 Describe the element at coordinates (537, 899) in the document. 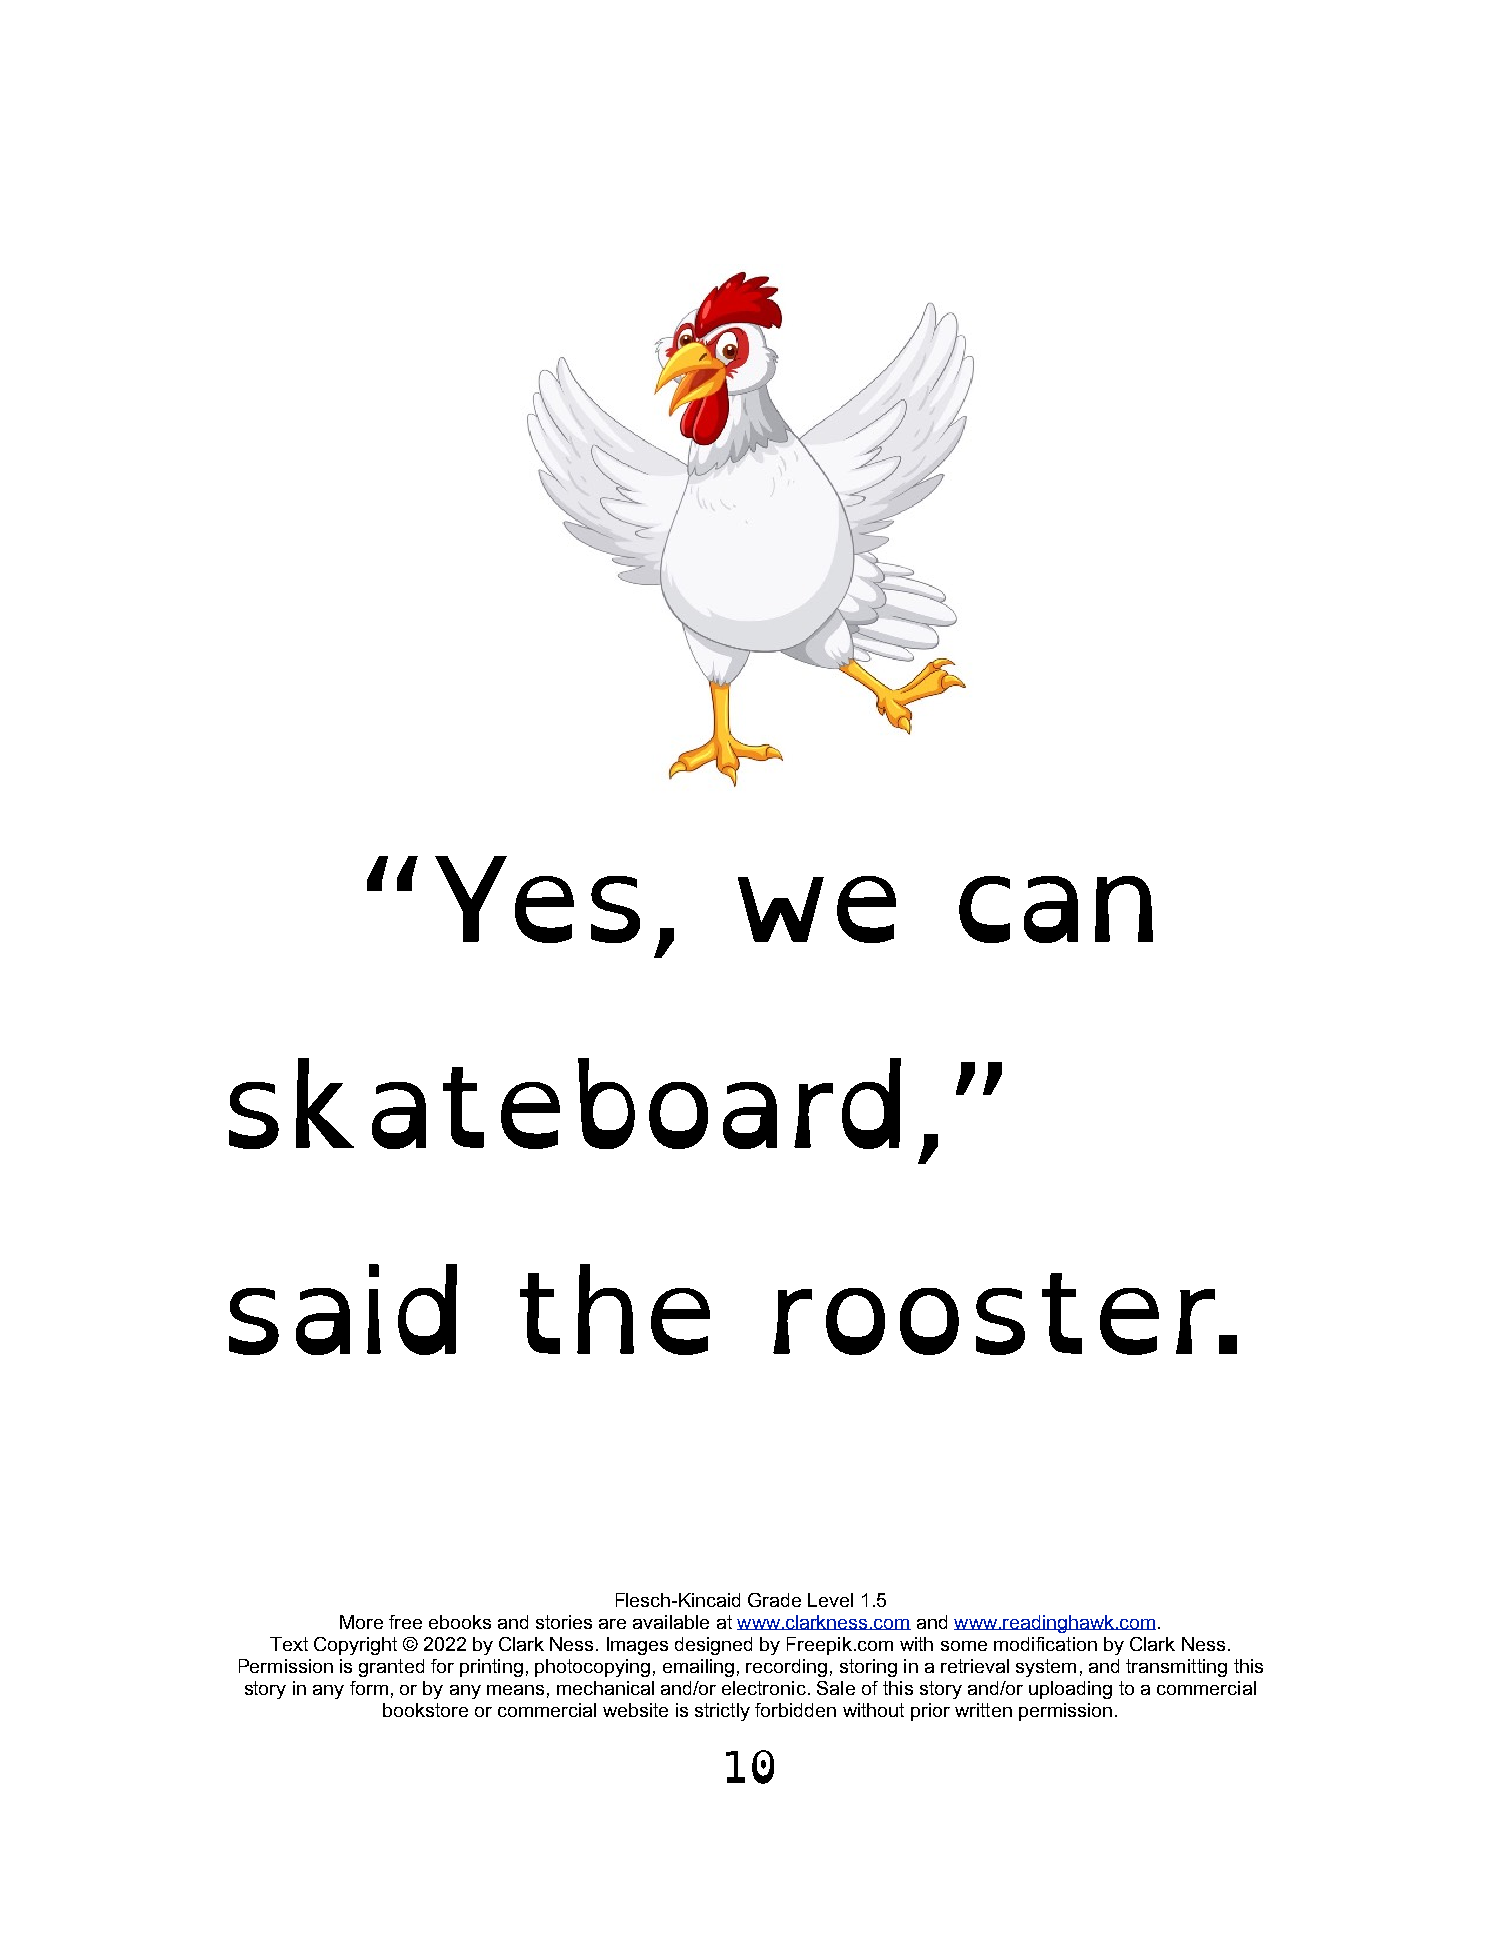

I see `Yes` at that location.
